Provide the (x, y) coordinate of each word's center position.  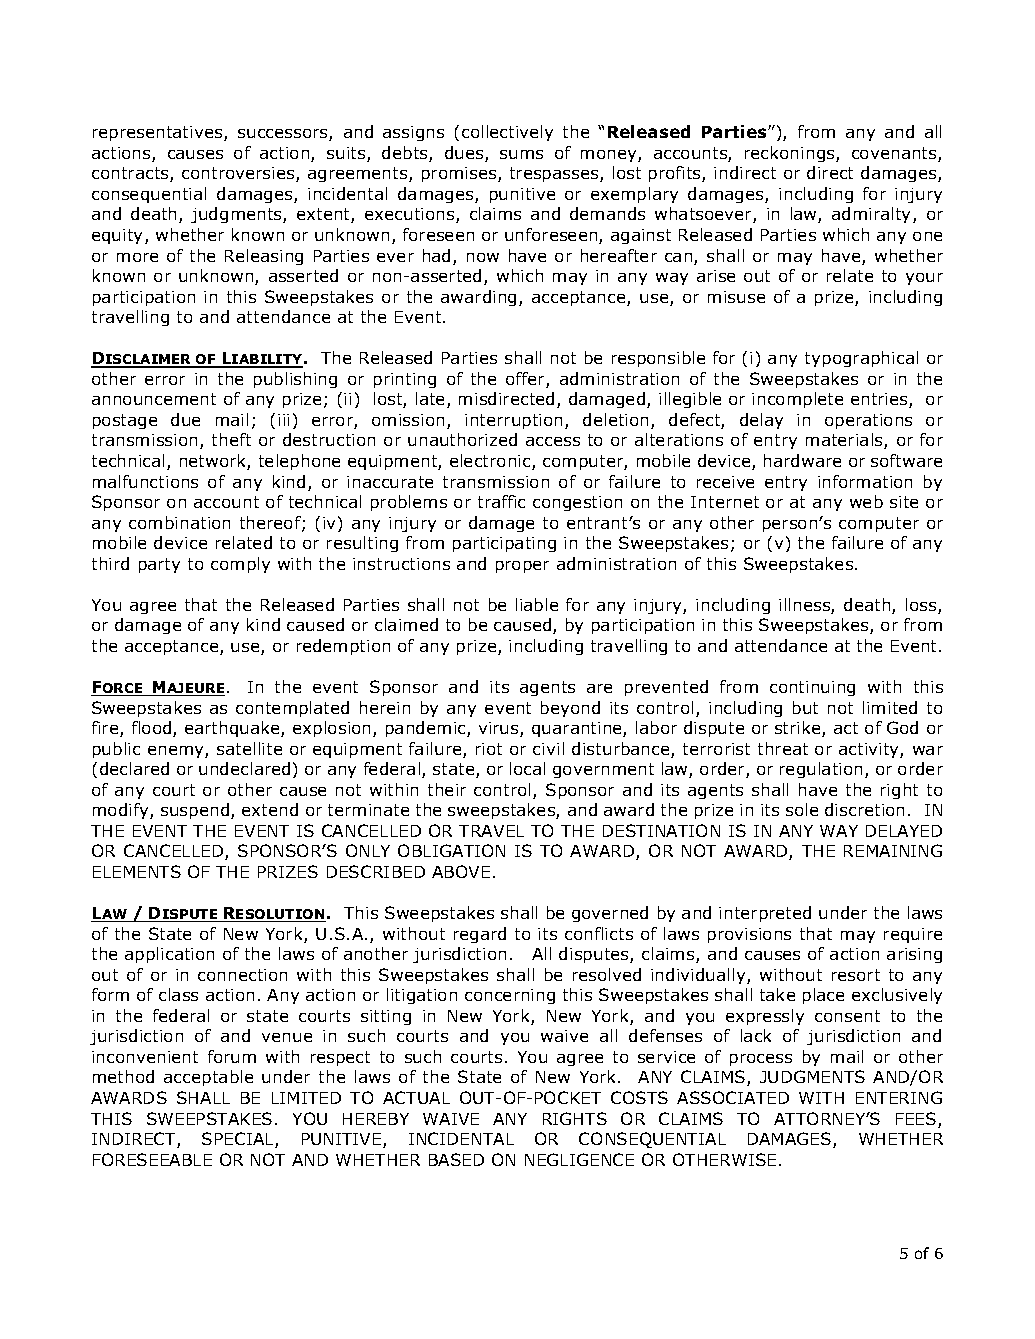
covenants (895, 154)
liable (537, 604)
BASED (456, 1159)
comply (240, 565)
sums (521, 154)
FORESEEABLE (152, 1159)
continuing (812, 688)
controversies (239, 174)
